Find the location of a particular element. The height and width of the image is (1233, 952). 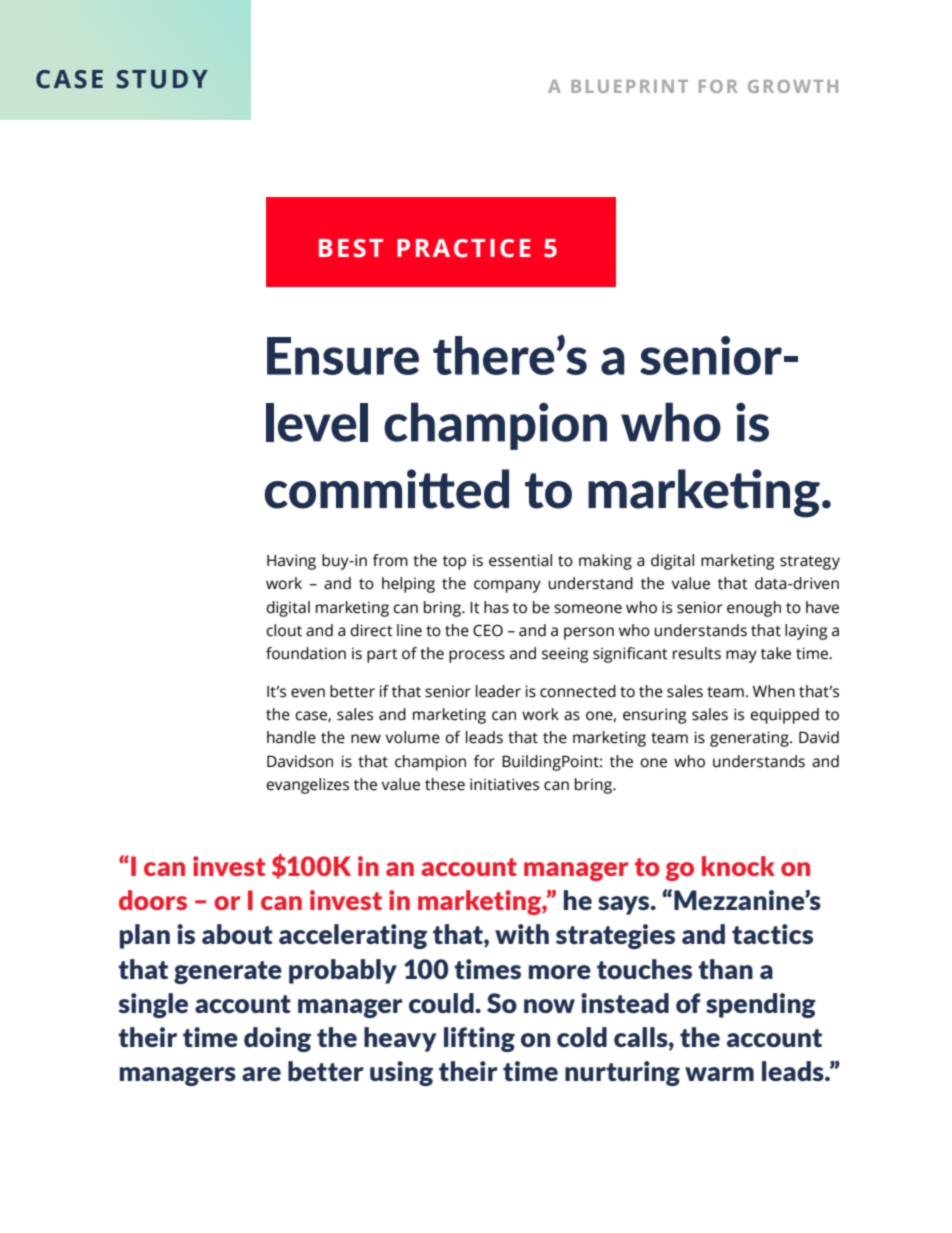

knock is located at coordinates (738, 866).
